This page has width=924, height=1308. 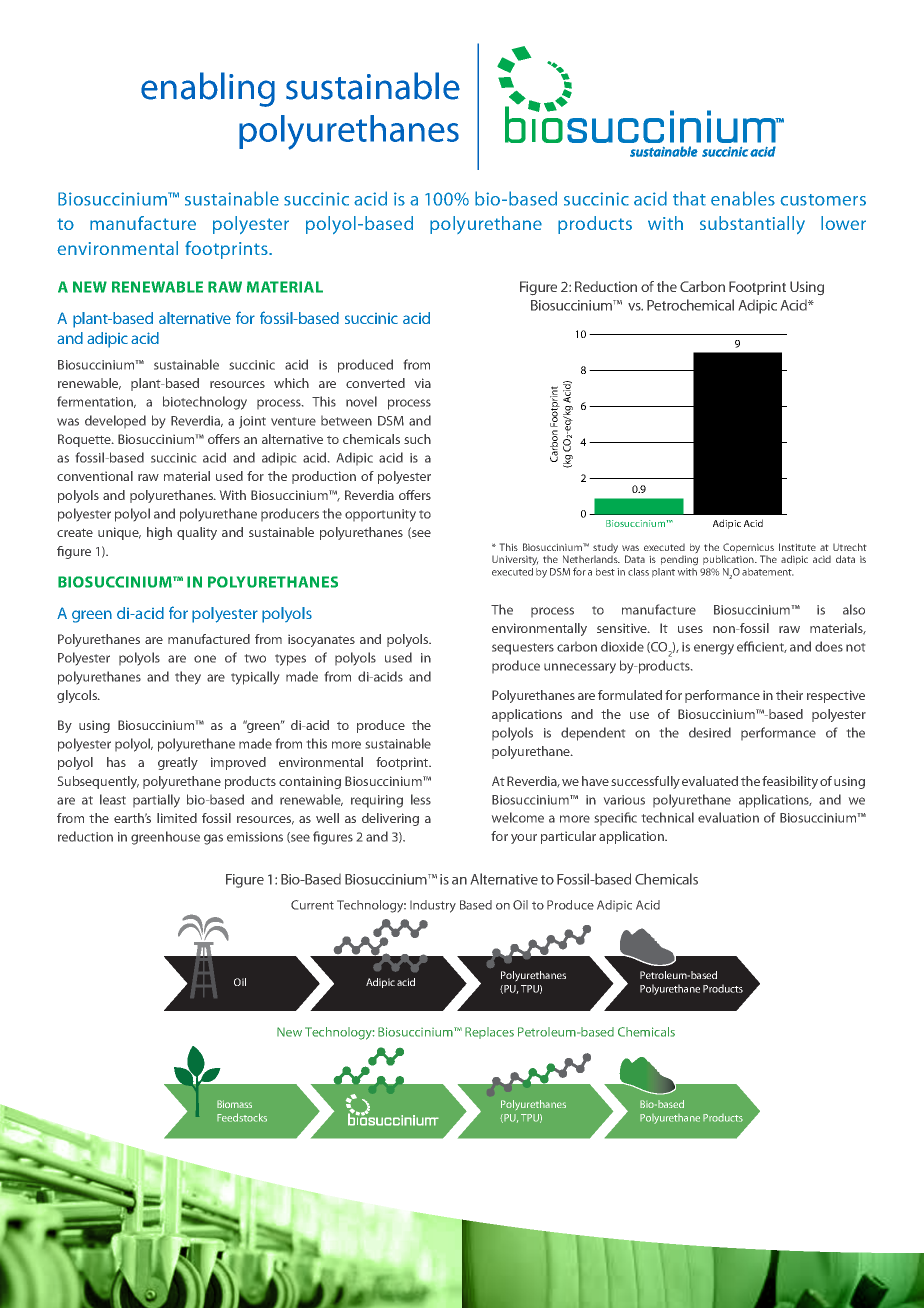 What do you see at coordinates (115, 421) in the page?
I see `developed` at bounding box center [115, 421].
